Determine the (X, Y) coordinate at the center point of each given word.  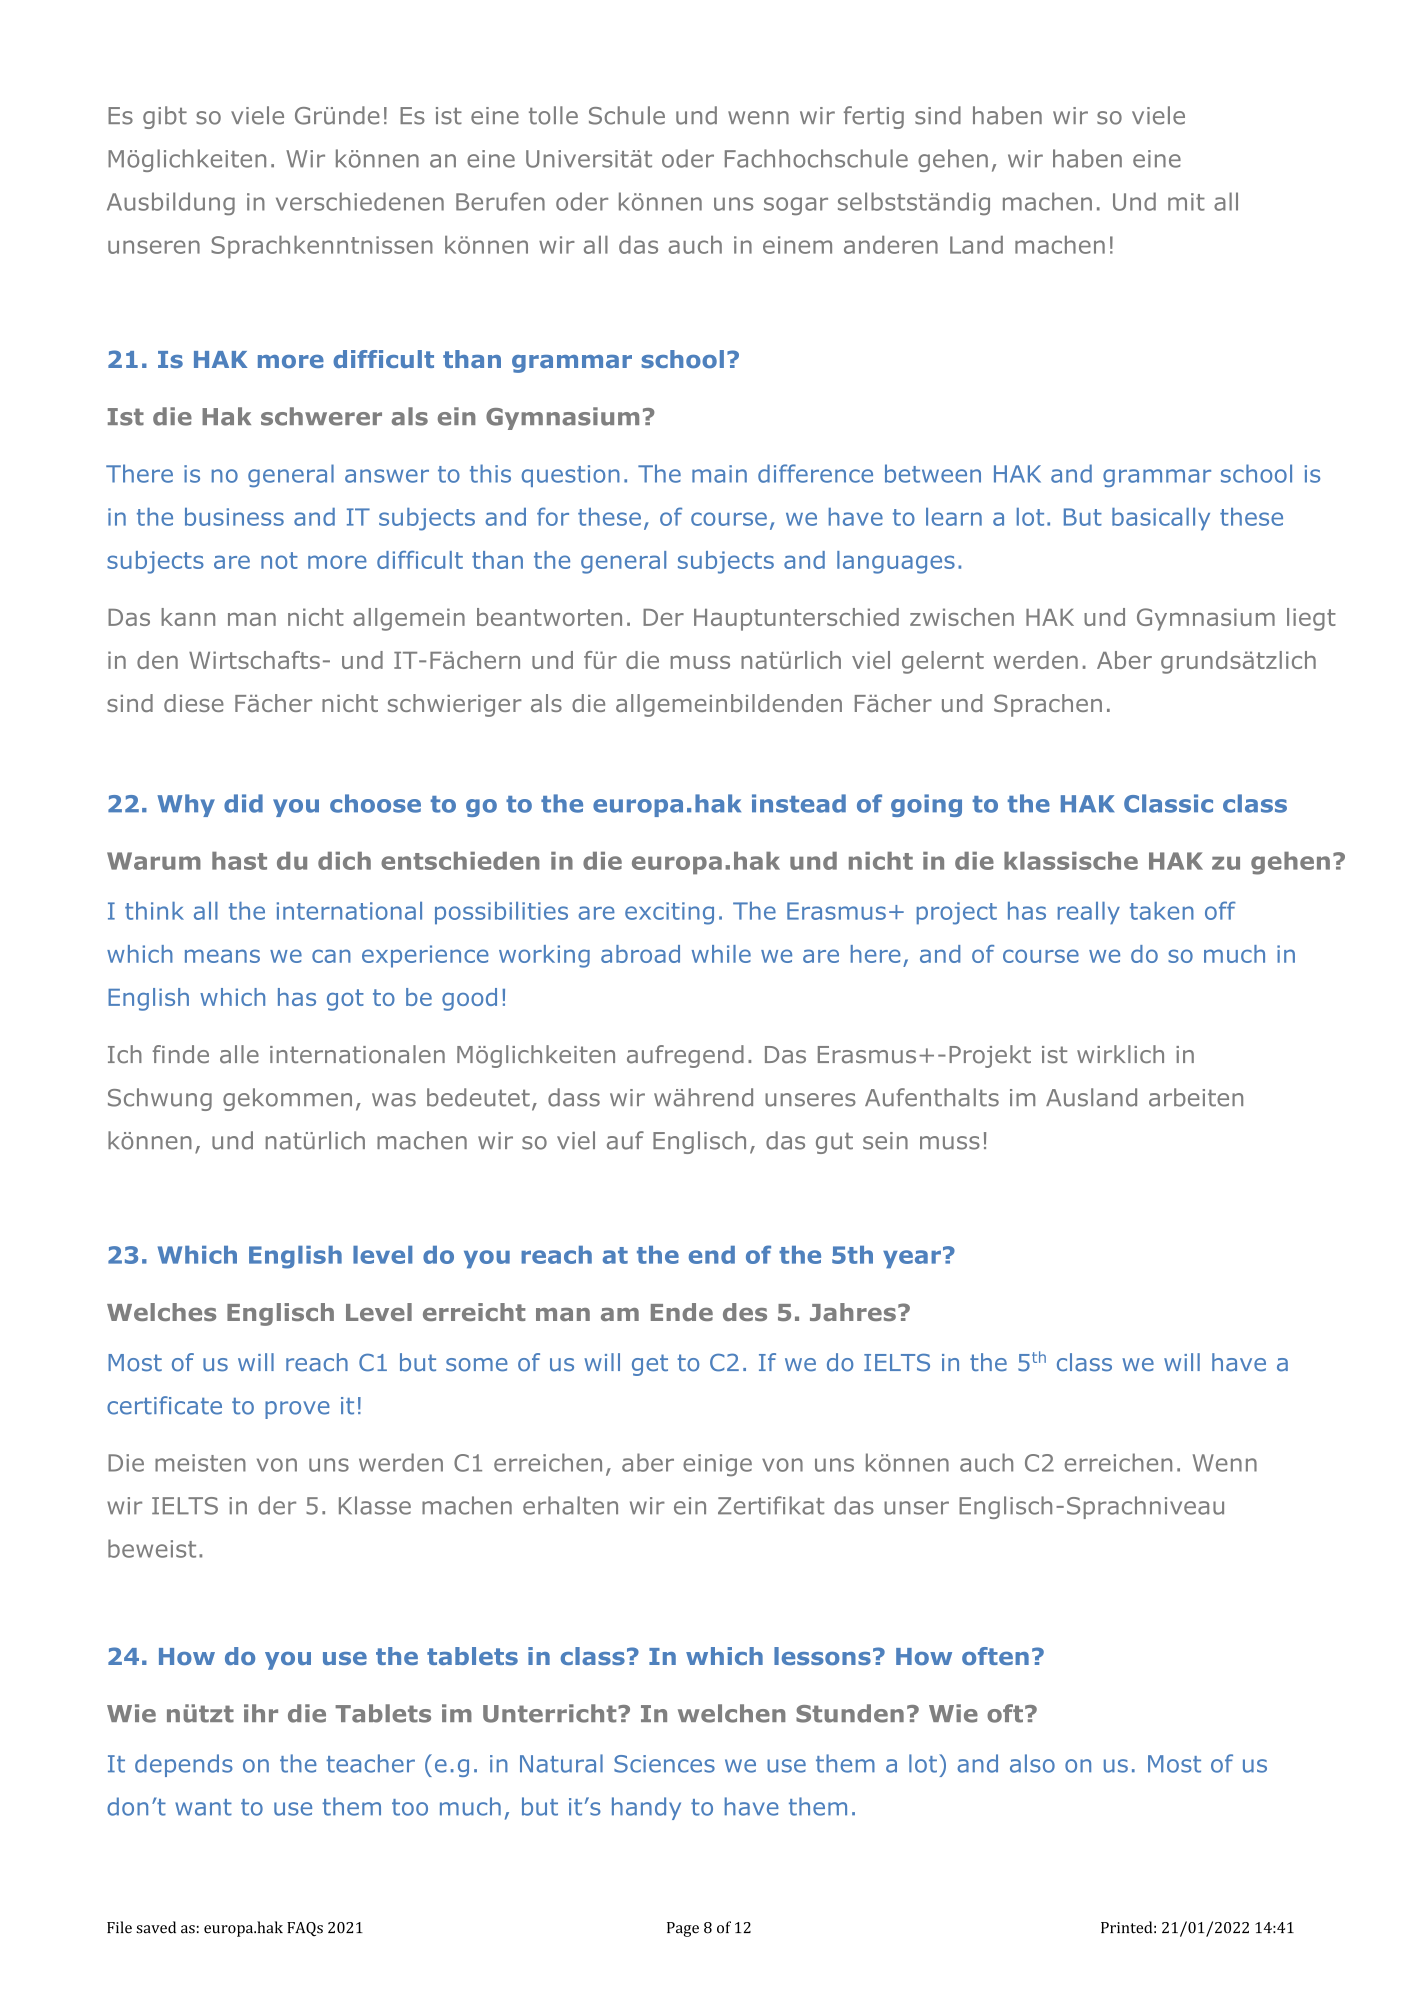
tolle (553, 115)
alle (239, 1054)
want (203, 1807)
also (1032, 1763)
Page (683, 1929)
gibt (165, 117)
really (1089, 913)
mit (1186, 202)
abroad (640, 954)
